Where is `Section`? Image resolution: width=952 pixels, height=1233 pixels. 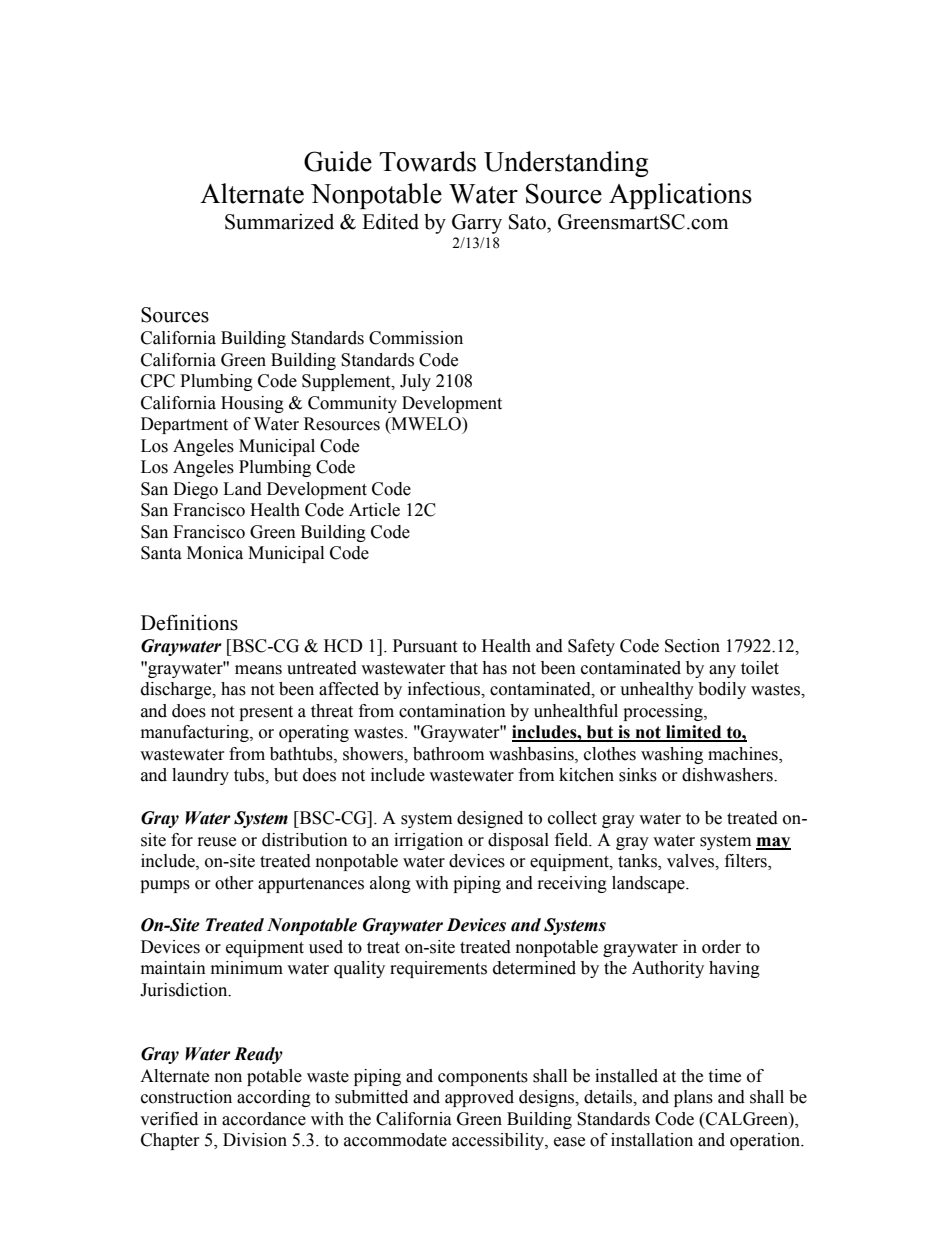 Section is located at coordinates (692, 646).
